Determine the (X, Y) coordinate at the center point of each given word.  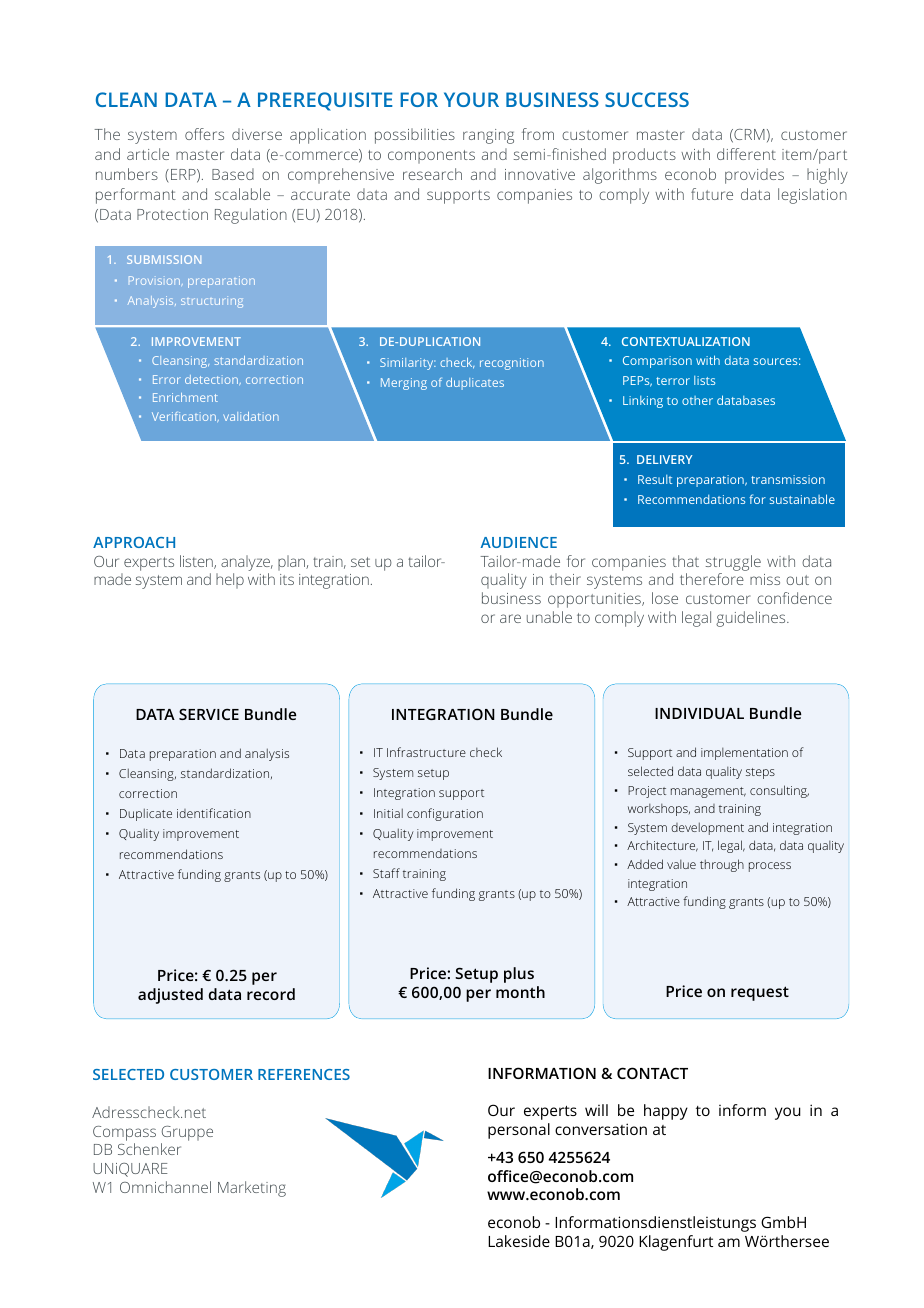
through (722, 865)
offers (204, 134)
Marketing (252, 1189)
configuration (445, 814)
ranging (488, 136)
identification (214, 813)
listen (197, 562)
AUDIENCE (519, 542)
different (746, 154)
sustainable (802, 499)
